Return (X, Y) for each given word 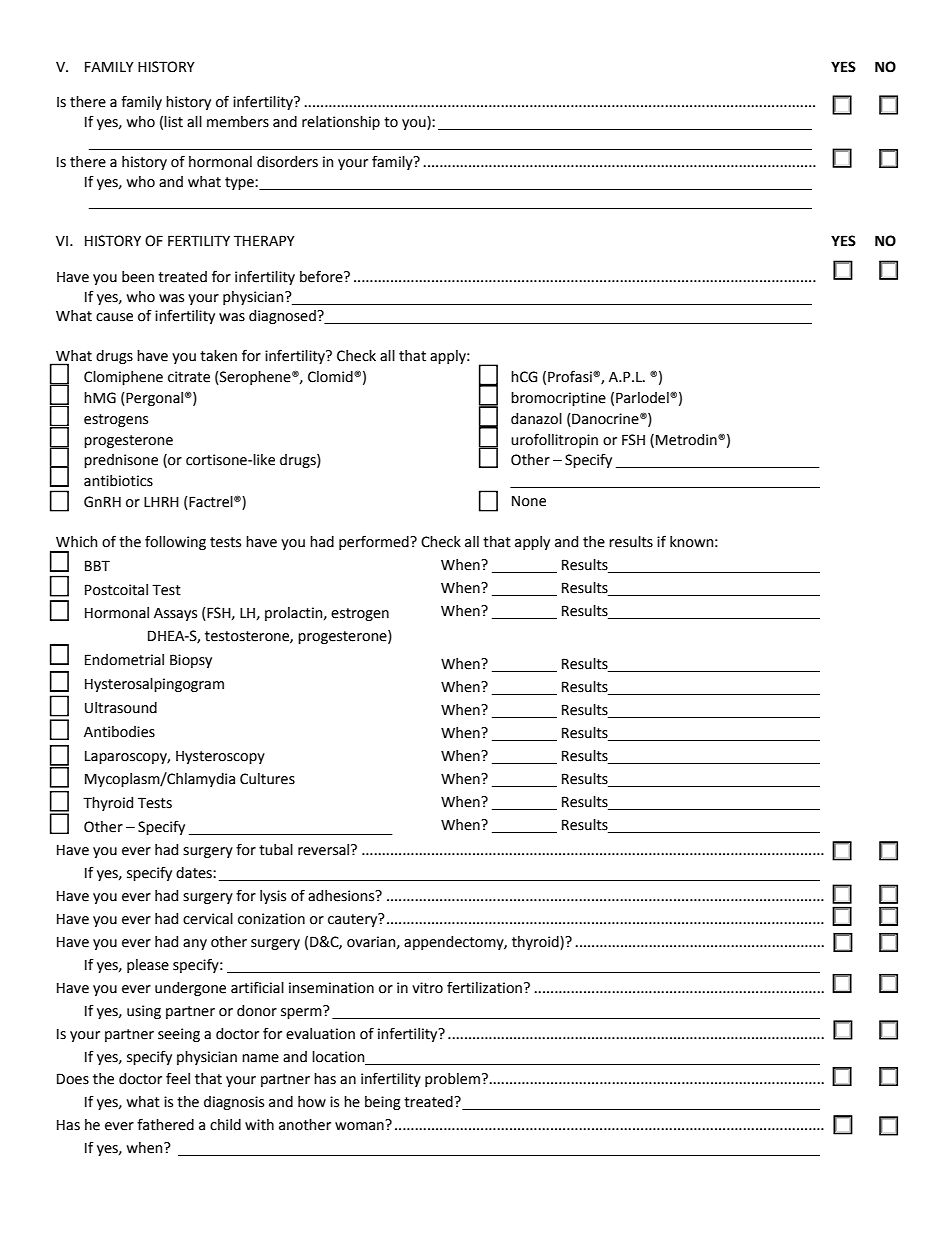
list (173, 122)
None (529, 501)
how (312, 1102)
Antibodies (119, 732)
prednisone (121, 461)
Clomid (331, 377)
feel (178, 1078)
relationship (341, 123)
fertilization (484, 987)
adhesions (342, 896)
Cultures (267, 779)
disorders (287, 162)
